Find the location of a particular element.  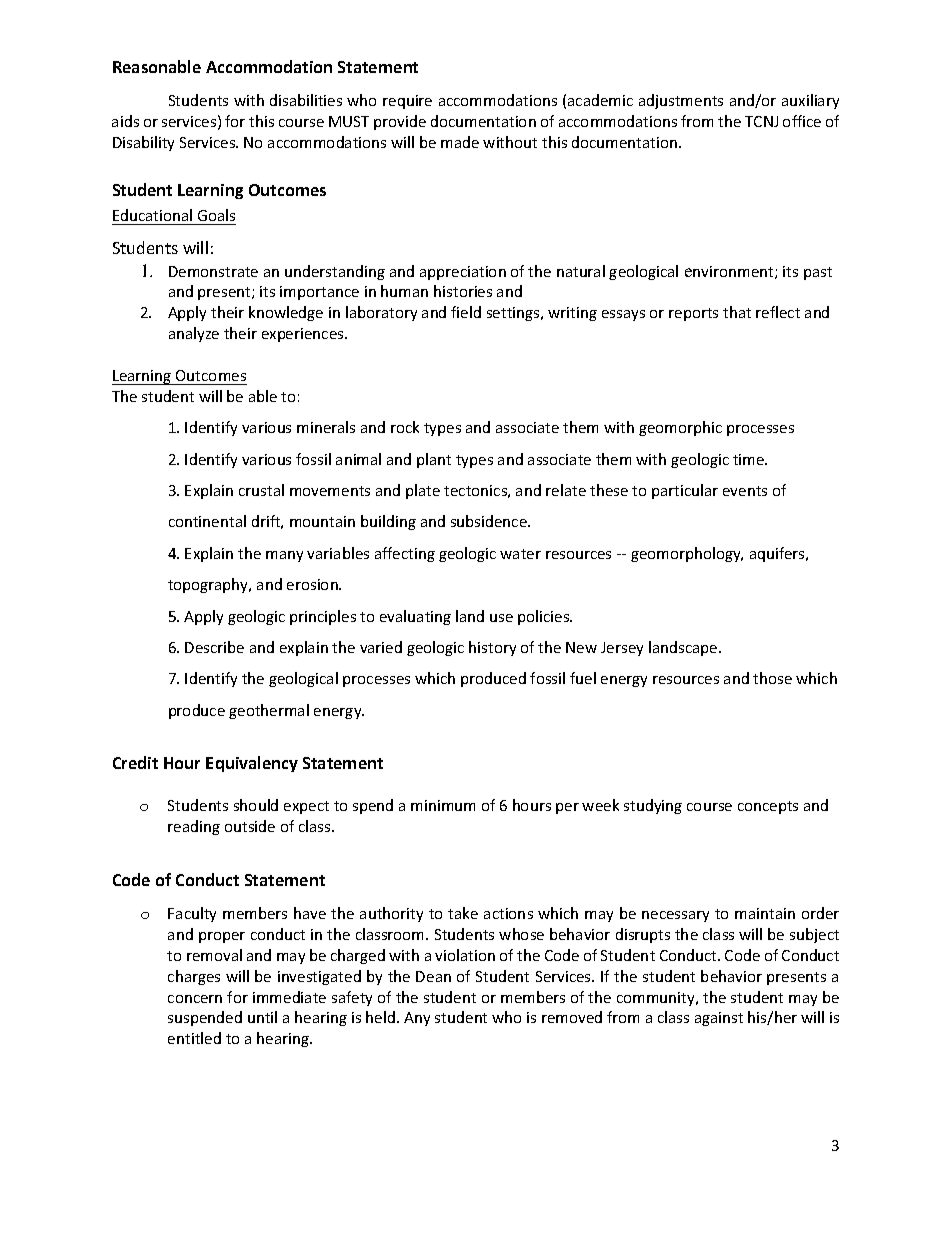

Disability is located at coordinates (143, 143).
